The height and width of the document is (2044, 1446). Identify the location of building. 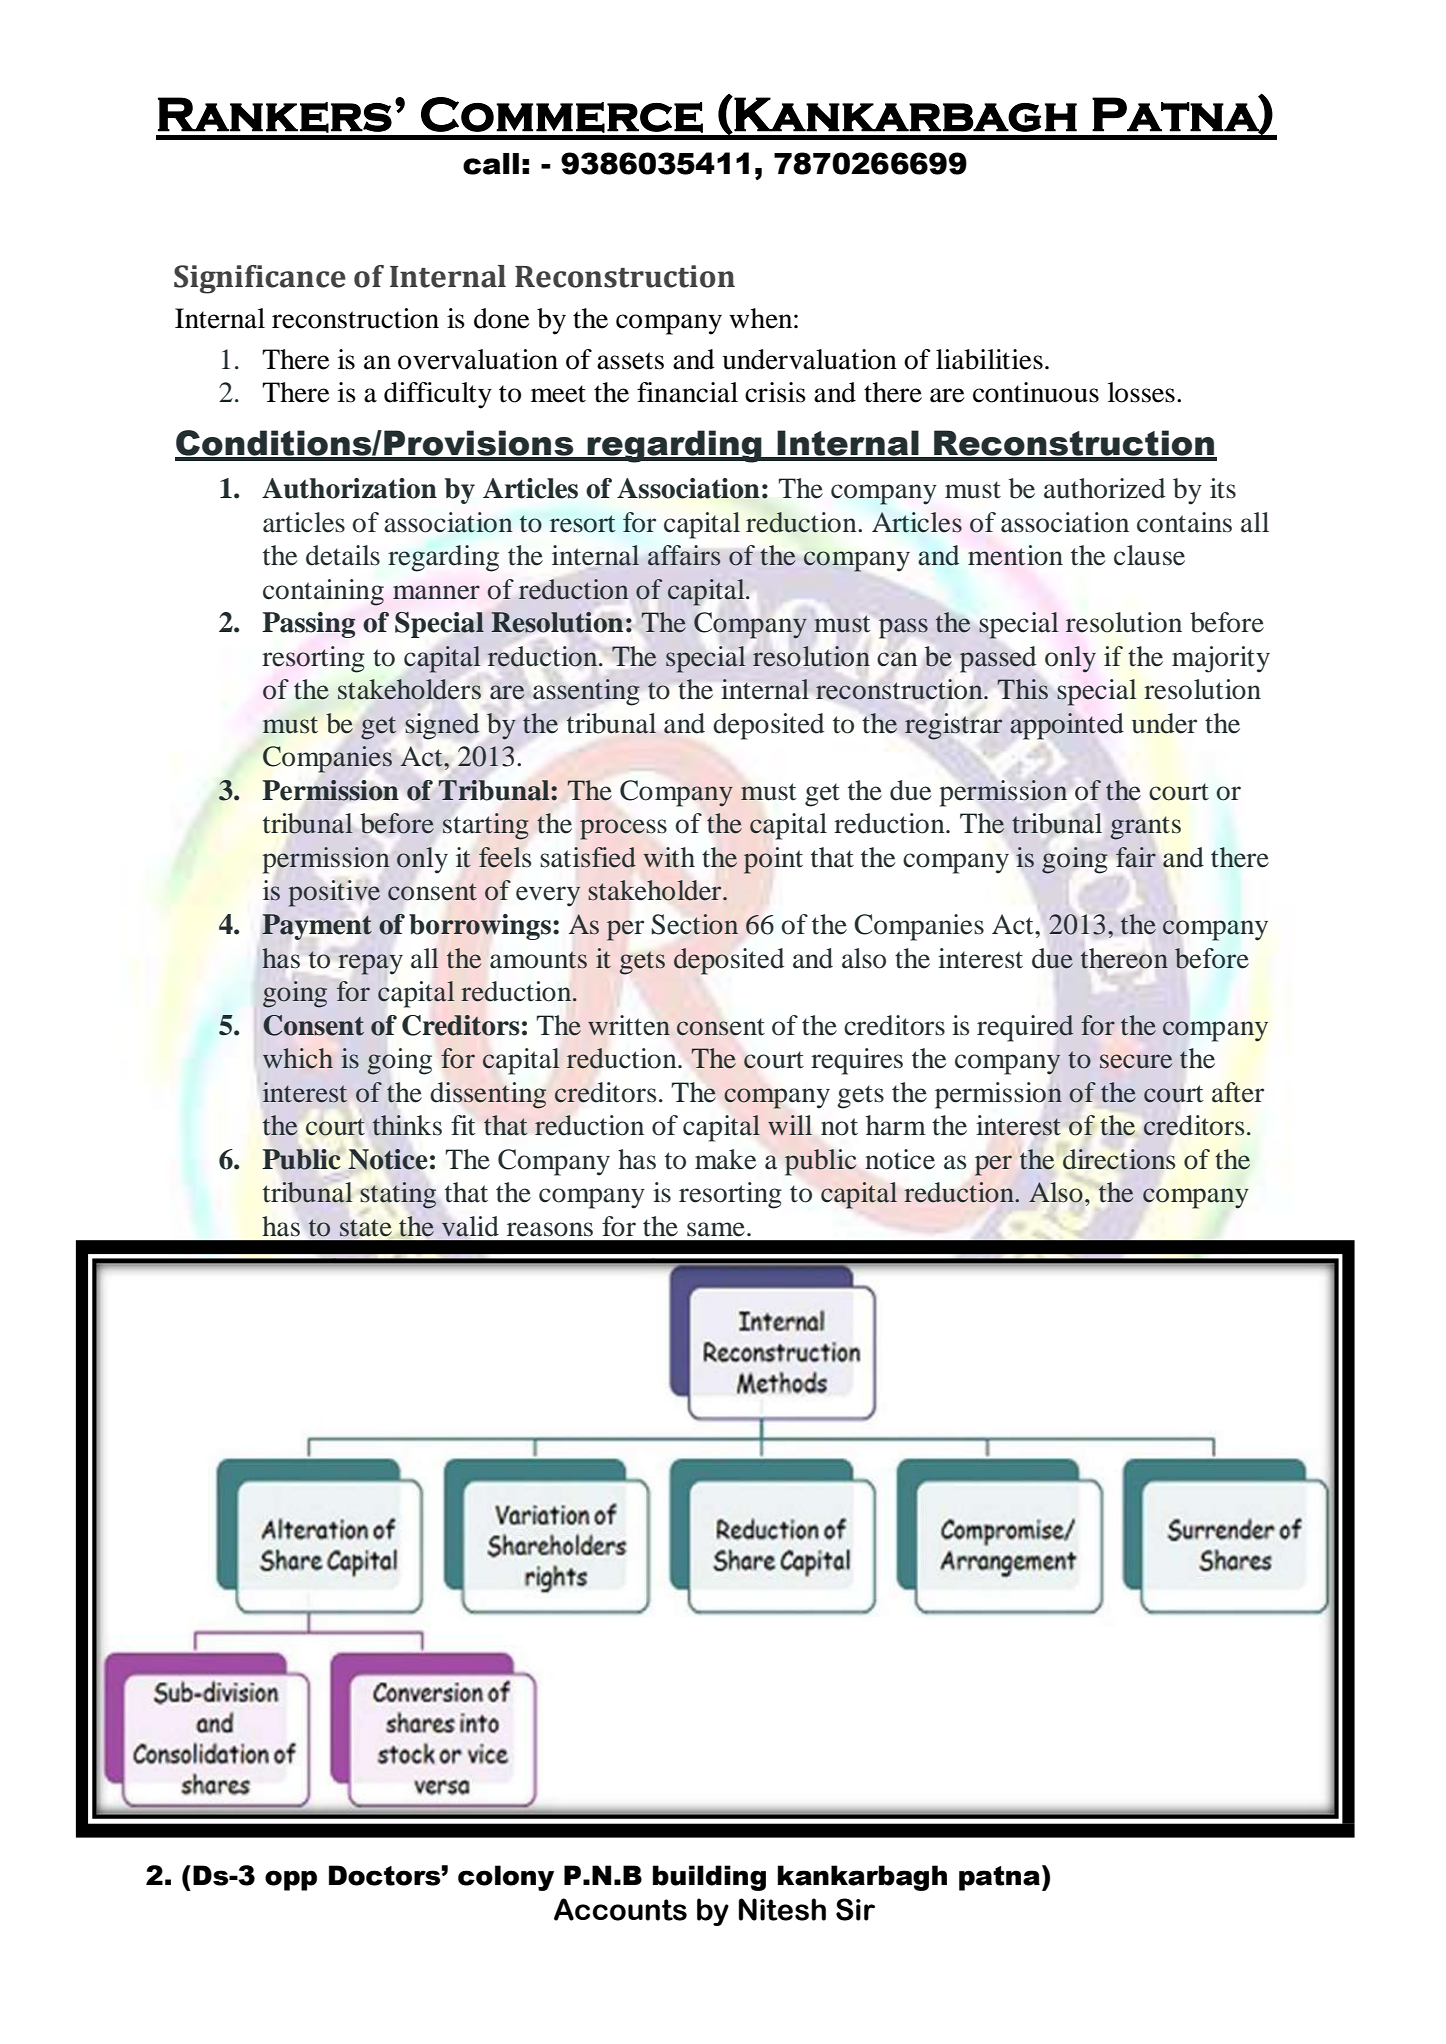
(709, 1878).
